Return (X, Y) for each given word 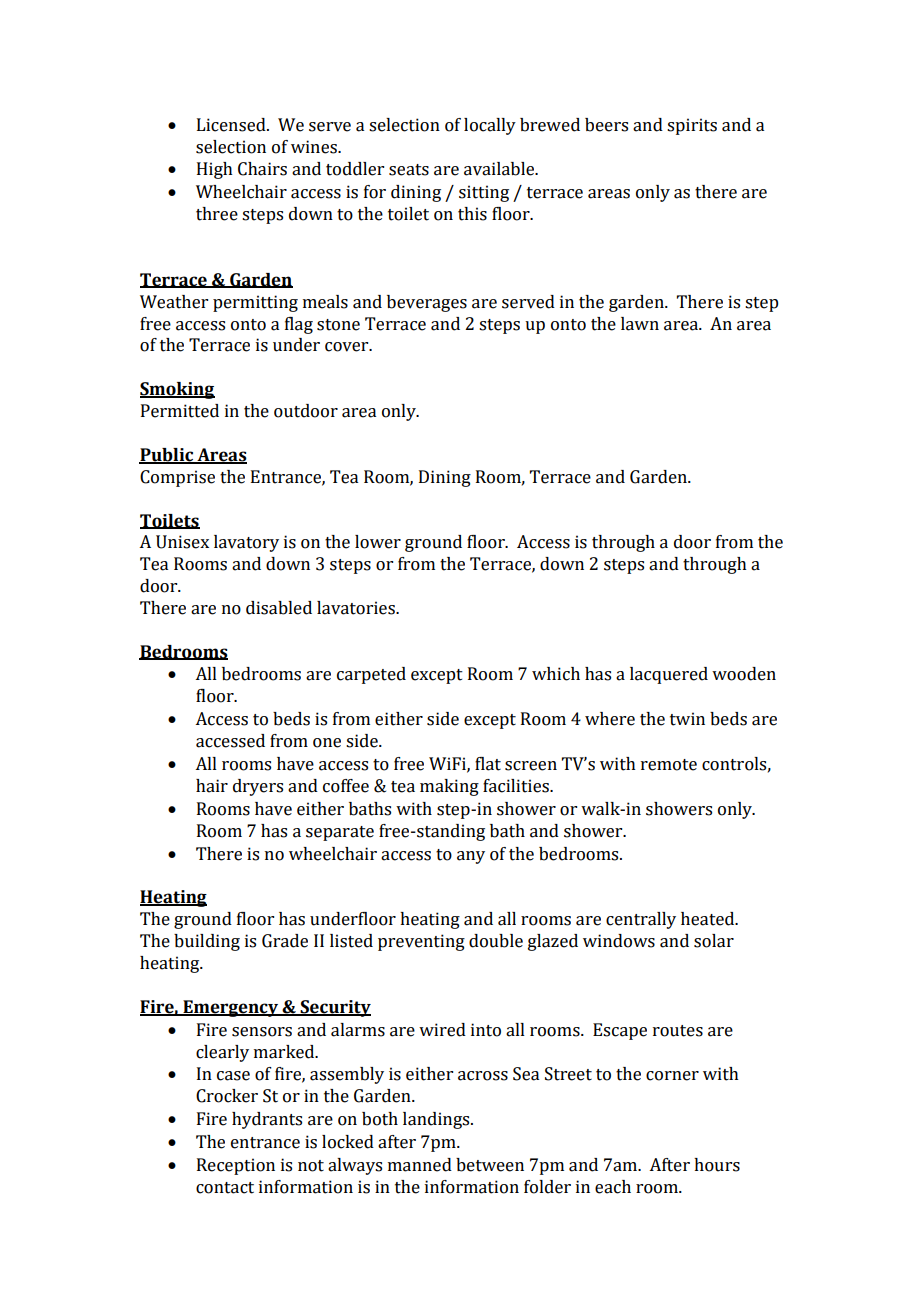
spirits (692, 126)
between (490, 1165)
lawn (640, 324)
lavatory (246, 543)
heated (709, 919)
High (215, 170)
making (449, 787)
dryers (258, 787)
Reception (236, 1166)
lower (378, 542)
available (500, 169)
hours (717, 1165)
